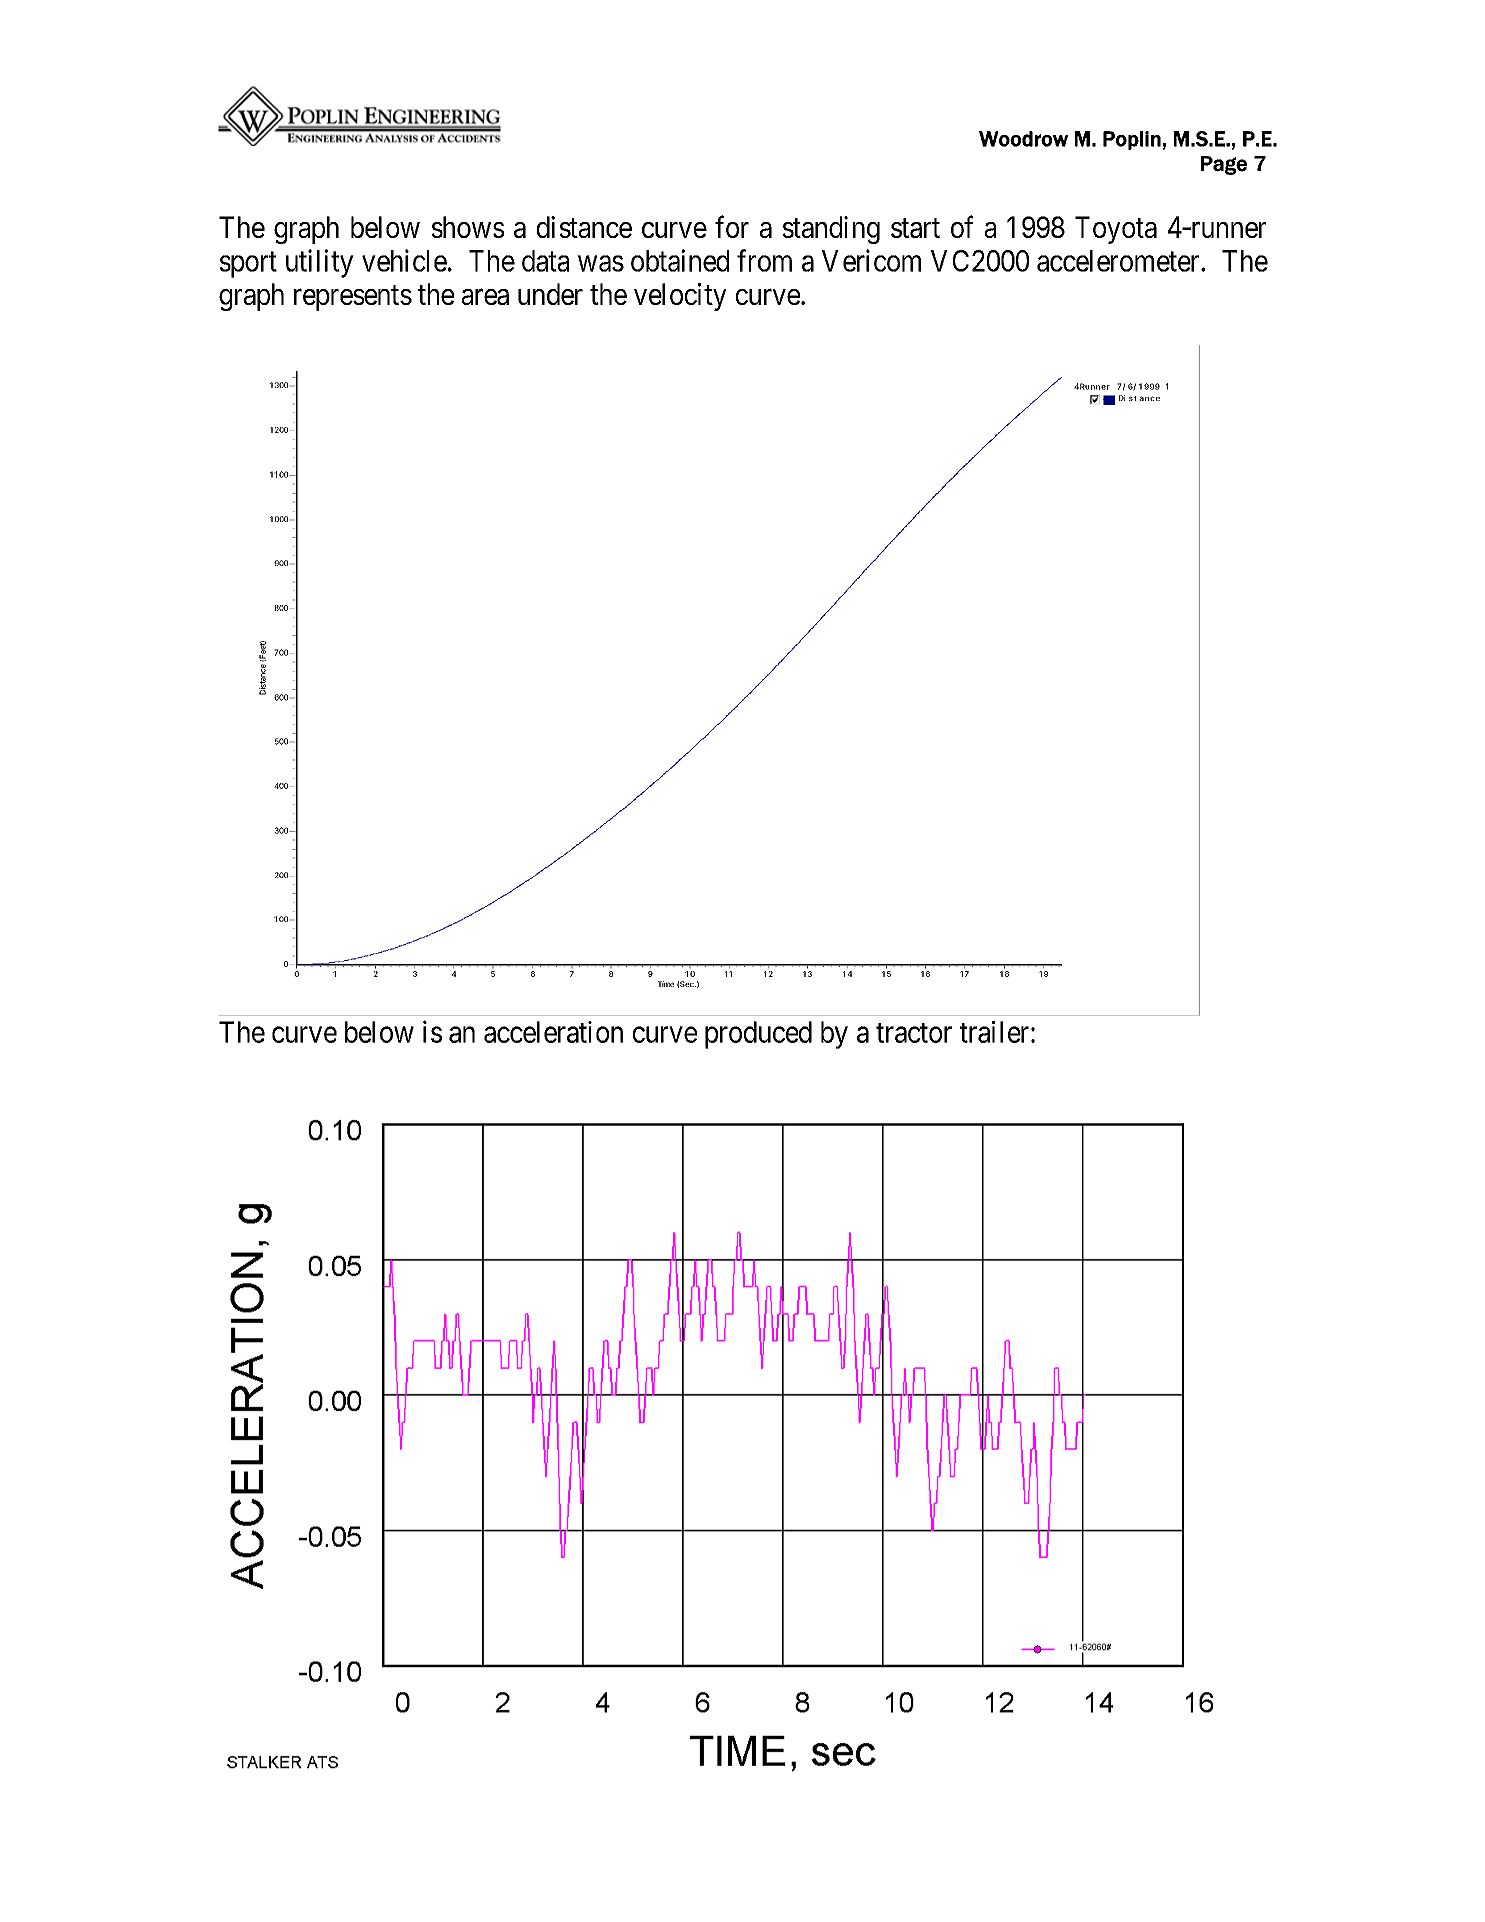 This screenshot has width=1485, height=1922. What do you see at coordinates (1119, 261) in the screenshot?
I see `accelerometer` at bounding box center [1119, 261].
